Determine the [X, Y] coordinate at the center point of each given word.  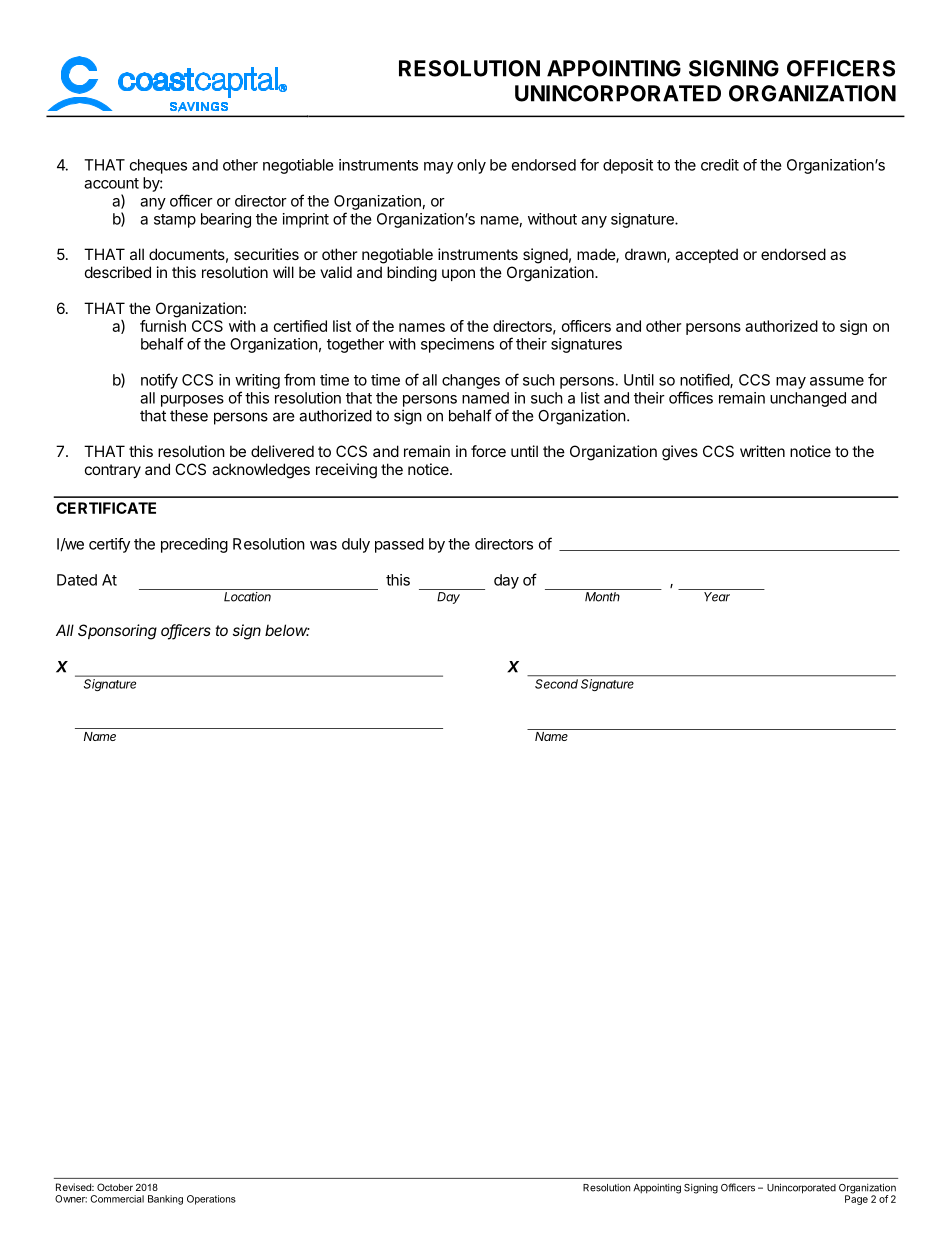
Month [602, 597]
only [471, 166]
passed [399, 545]
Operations [211, 1200]
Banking [165, 1200]
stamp [175, 221]
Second [556, 684]
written [762, 451]
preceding [194, 545]
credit [720, 165]
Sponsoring [117, 632]
